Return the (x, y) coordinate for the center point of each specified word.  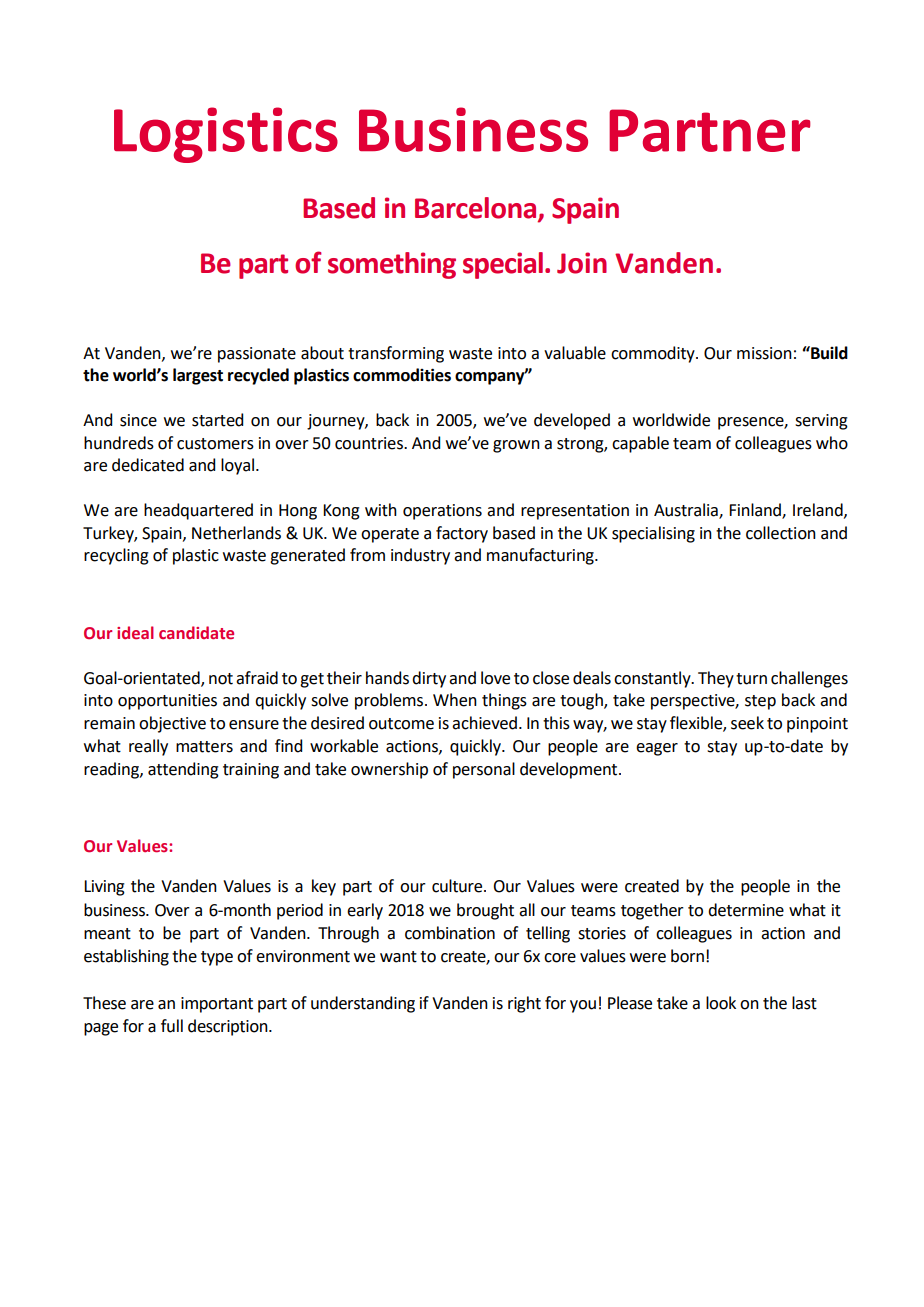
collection (781, 533)
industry (420, 556)
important (217, 1005)
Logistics (226, 135)
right (524, 1004)
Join (582, 263)
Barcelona (477, 208)
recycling (116, 556)
